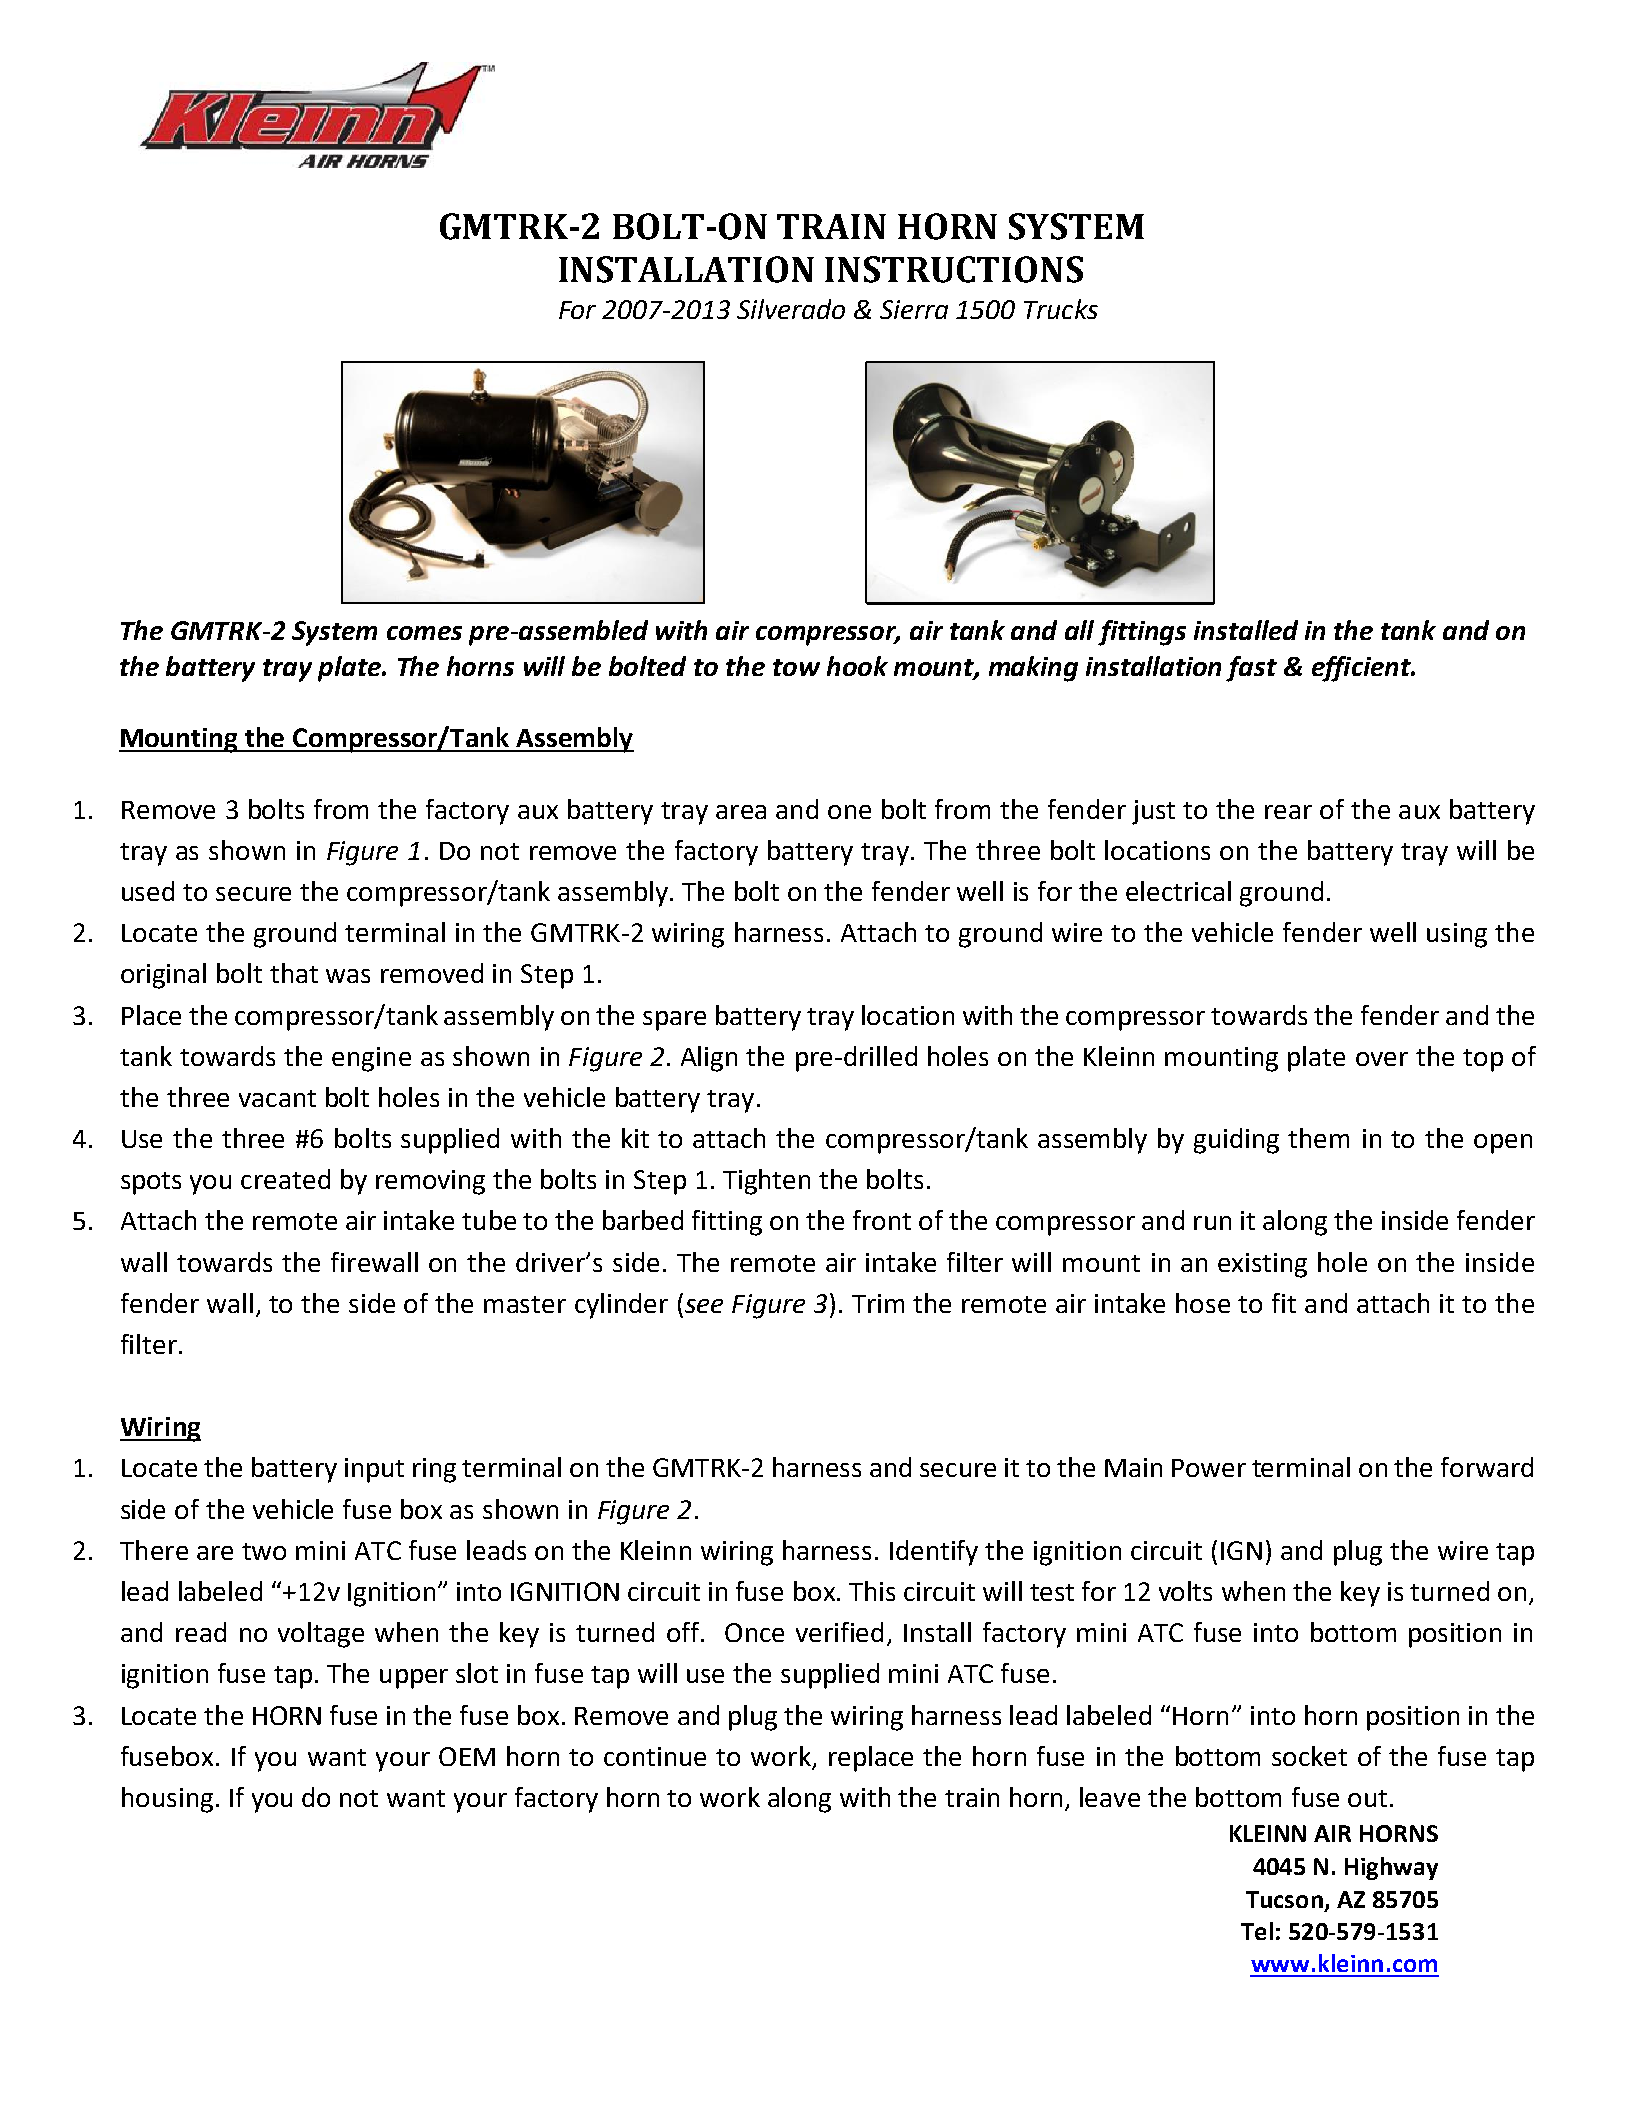 This image has width=1631, height=2111. I want to click on Trucks, so click(1061, 309).
